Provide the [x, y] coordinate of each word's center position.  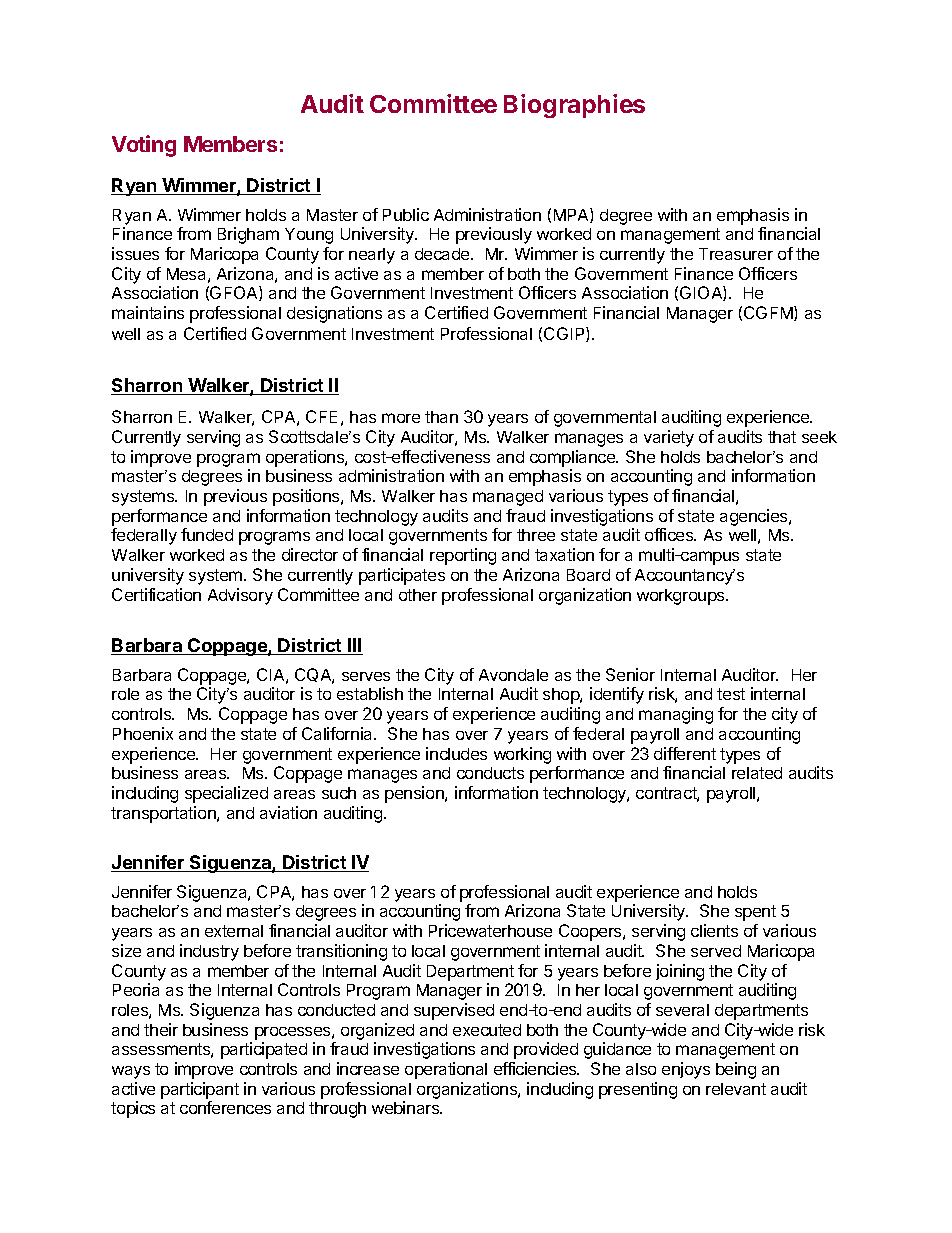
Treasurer [736, 254]
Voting [144, 146]
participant [200, 1090]
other [418, 595]
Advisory [240, 596]
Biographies [574, 106]
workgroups [682, 597]
